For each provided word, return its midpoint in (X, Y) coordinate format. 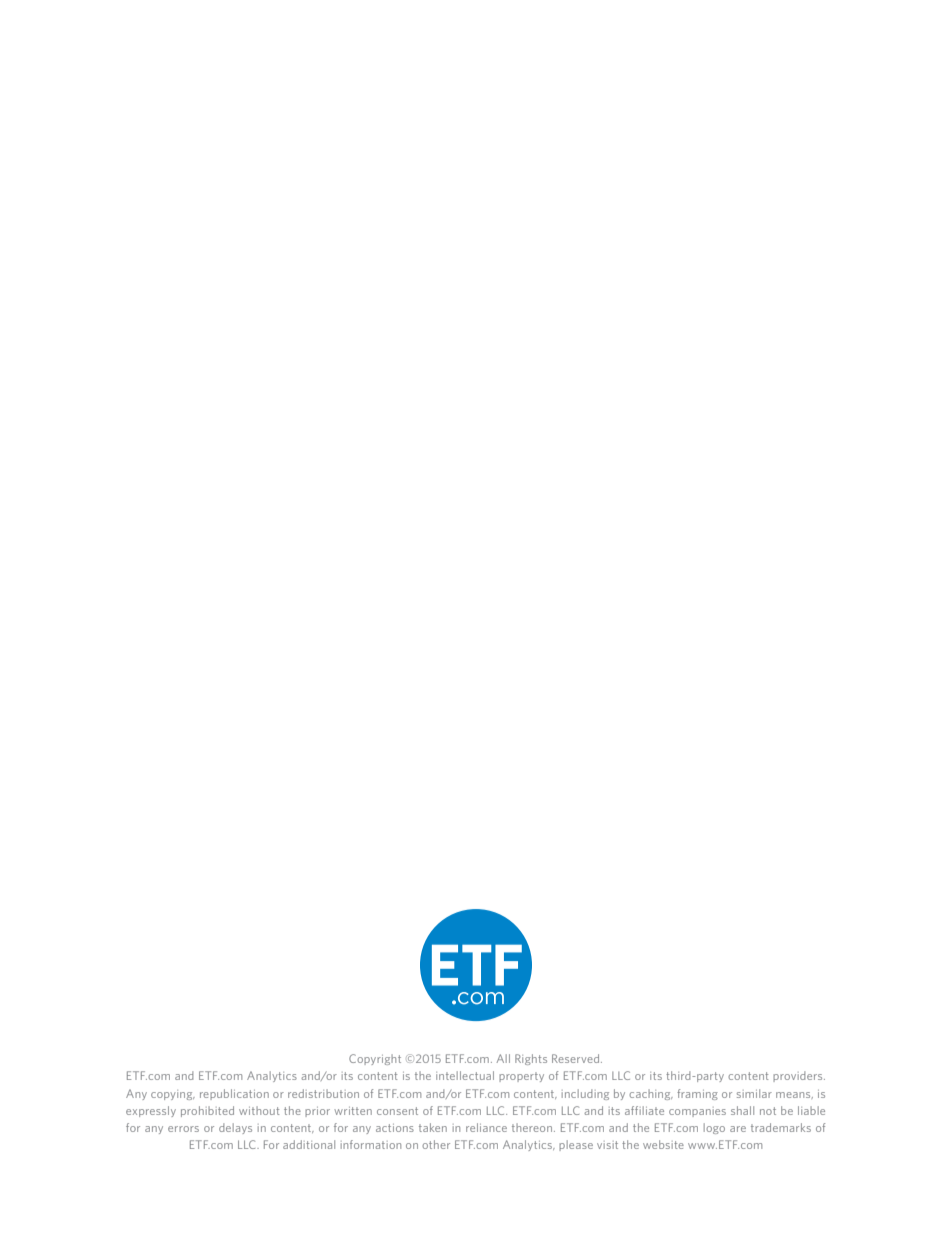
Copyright (375, 1059)
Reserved (577, 1058)
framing (697, 1094)
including (585, 1094)
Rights (531, 1059)
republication (234, 1094)
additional (309, 1144)
